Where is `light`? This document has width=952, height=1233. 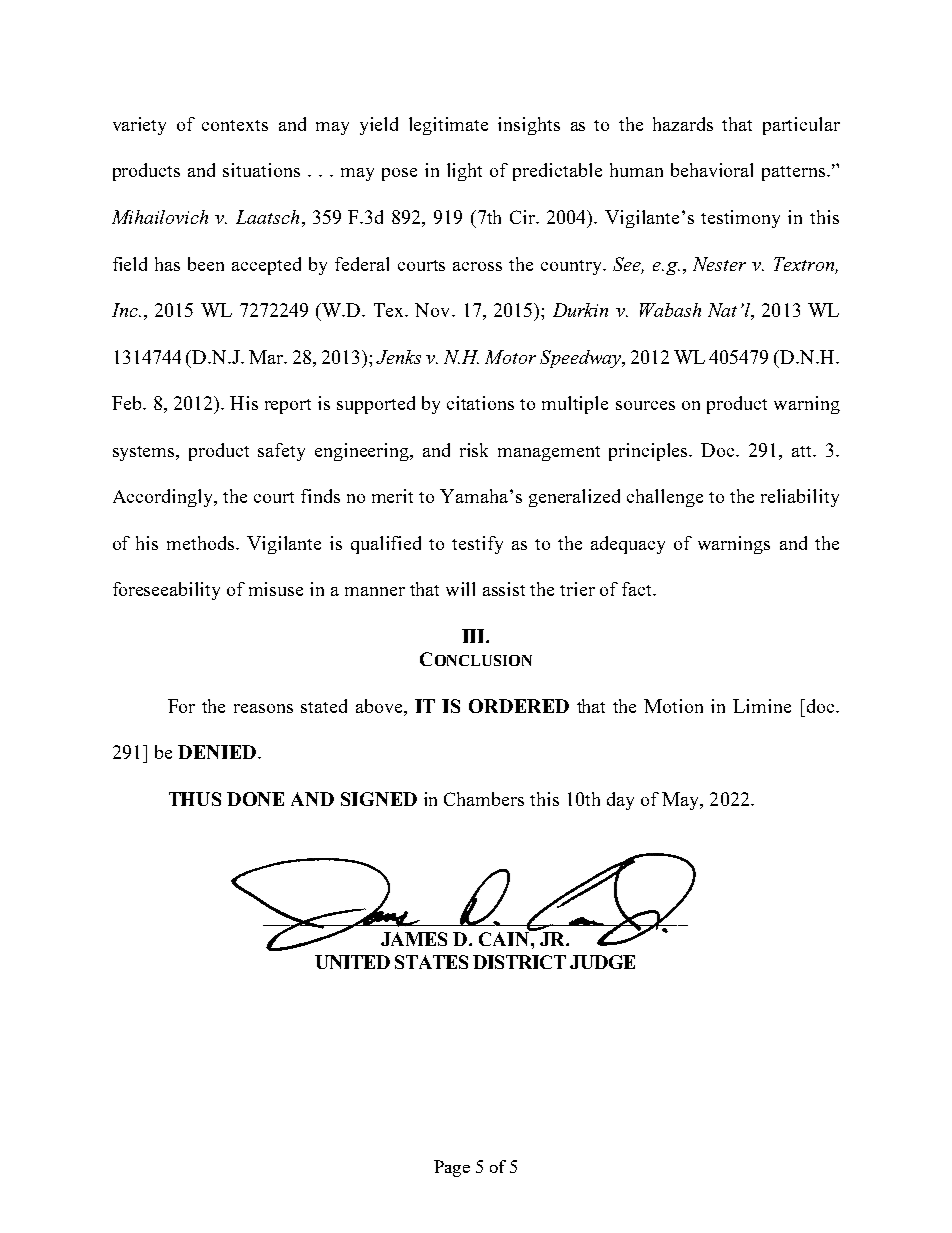
light is located at coordinates (464, 172).
